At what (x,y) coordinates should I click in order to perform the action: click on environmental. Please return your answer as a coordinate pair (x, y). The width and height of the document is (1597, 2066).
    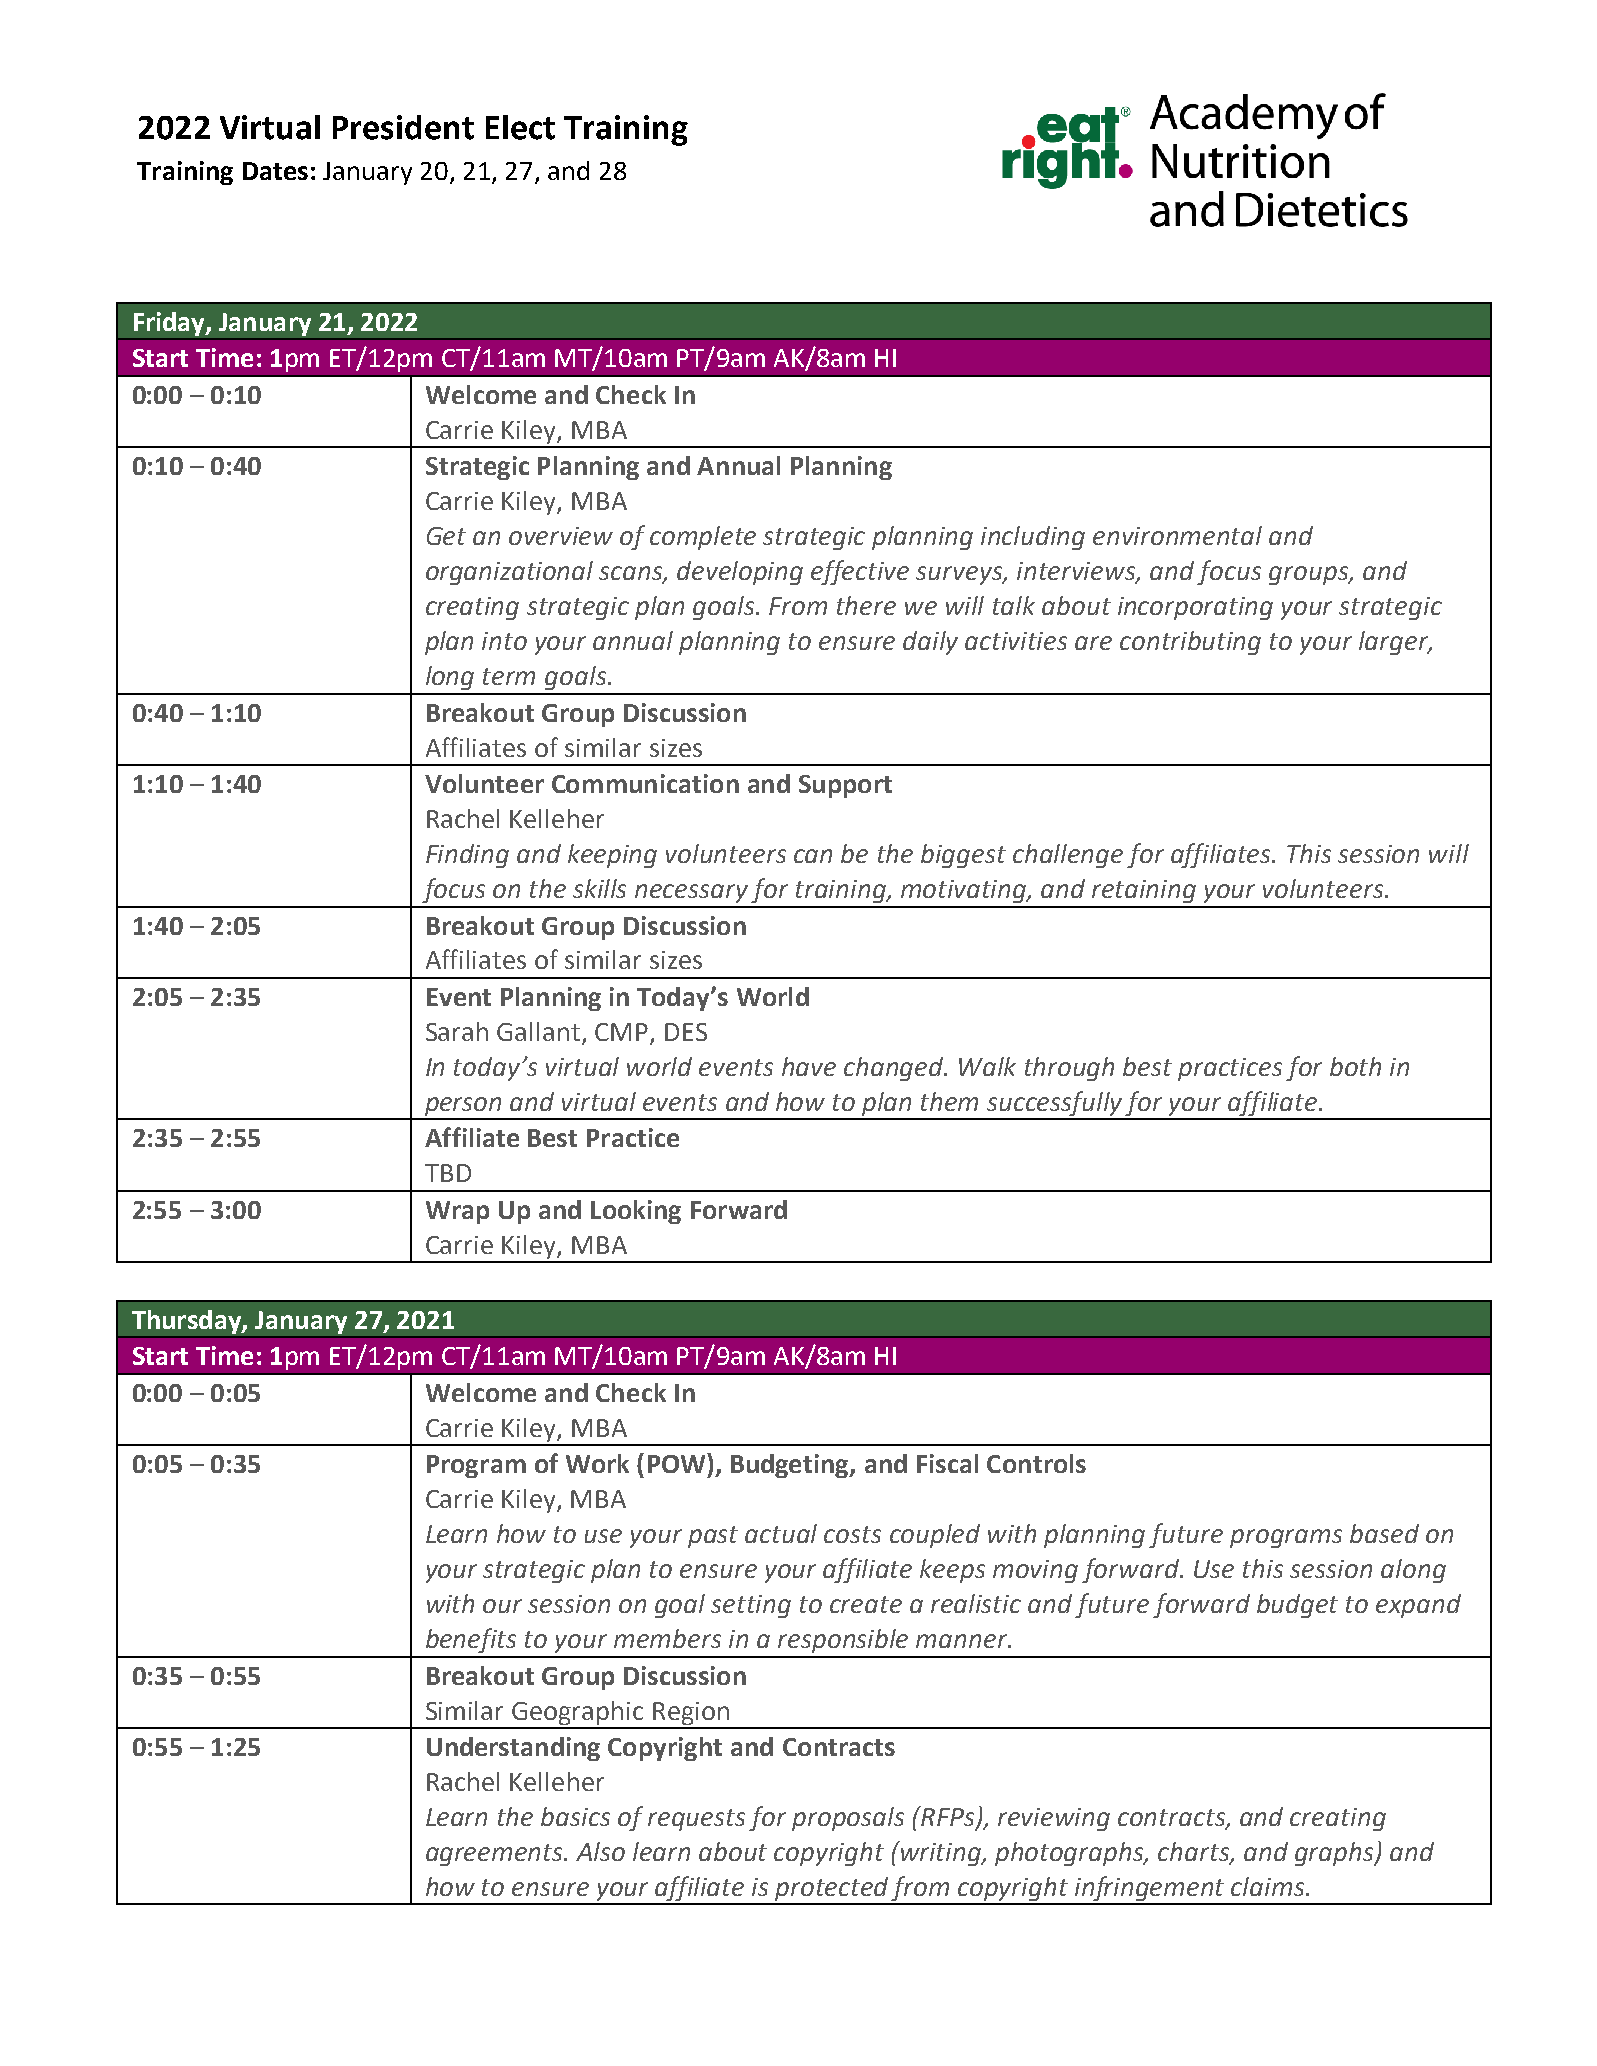
    Looking at the image, I should click on (1177, 535).
